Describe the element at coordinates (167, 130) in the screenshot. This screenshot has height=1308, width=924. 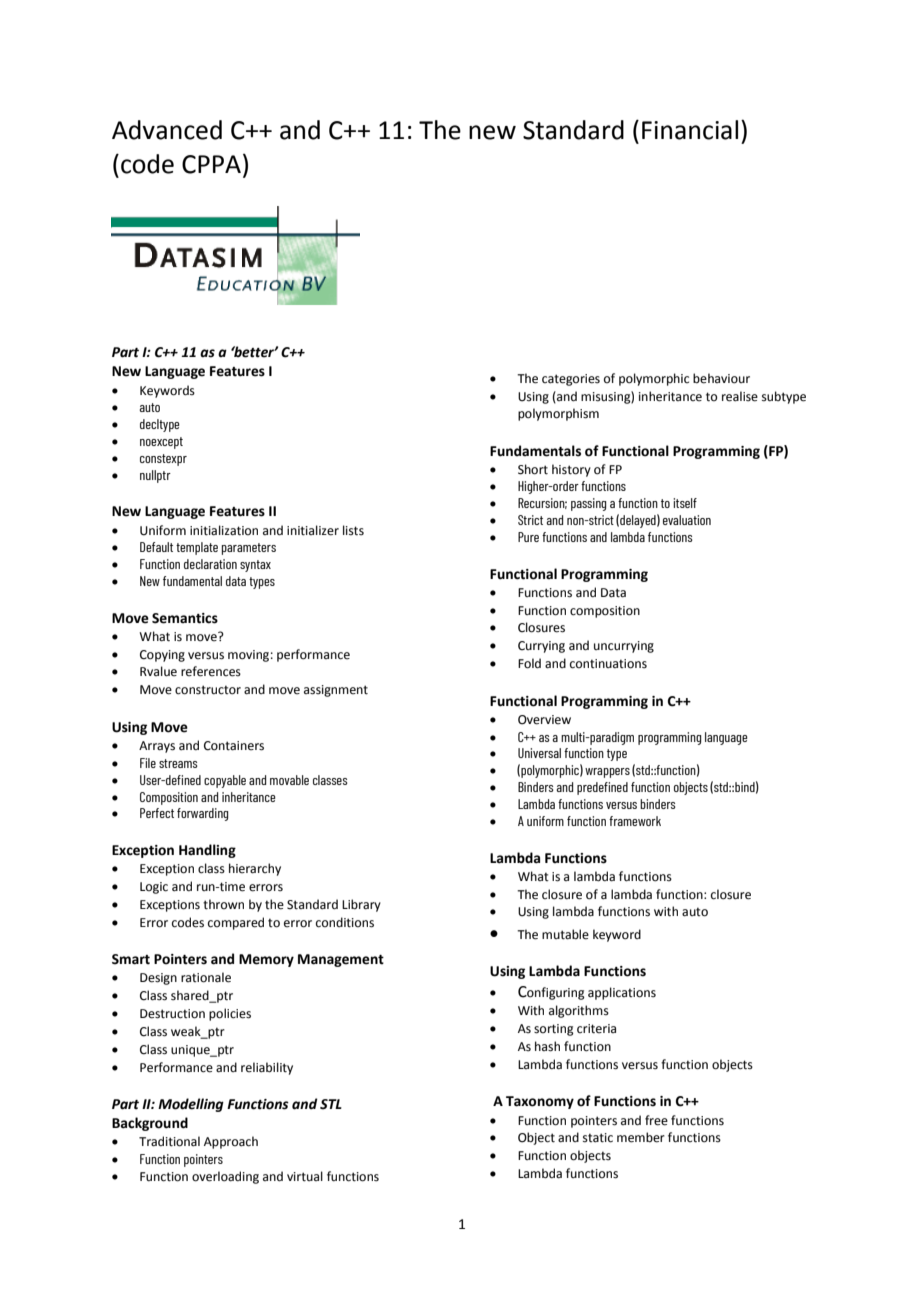
I see `Advanced` at that location.
